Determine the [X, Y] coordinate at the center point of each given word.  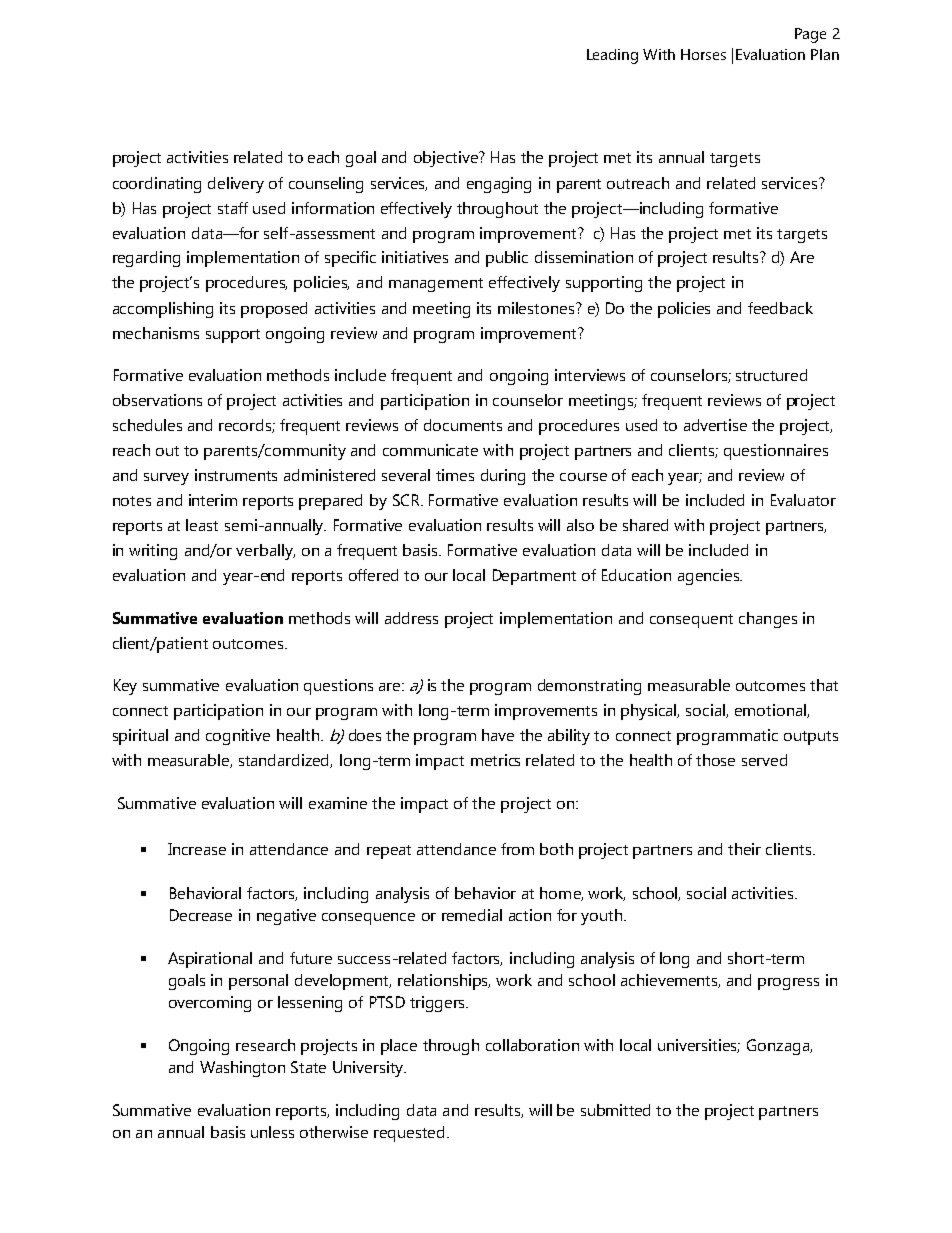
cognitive [238, 737]
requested [409, 1134]
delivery [236, 185]
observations [157, 400]
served [764, 760]
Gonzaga [779, 1047]
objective [447, 159]
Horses [703, 54]
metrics [495, 760]
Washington [242, 1069]
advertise [715, 425]
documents [463, 425]
